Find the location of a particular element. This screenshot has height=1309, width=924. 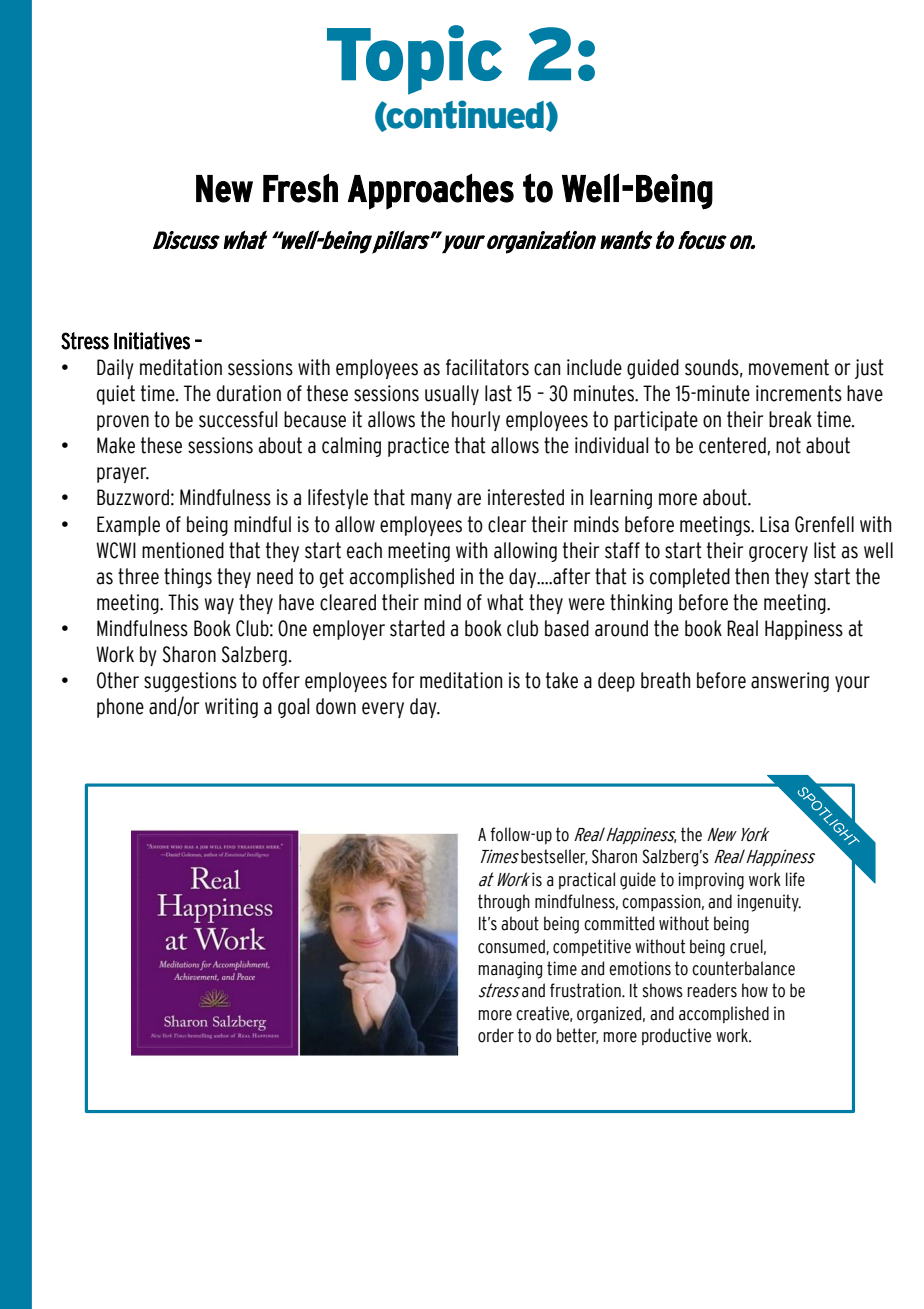

movement is located at coordinates (789, 367).
